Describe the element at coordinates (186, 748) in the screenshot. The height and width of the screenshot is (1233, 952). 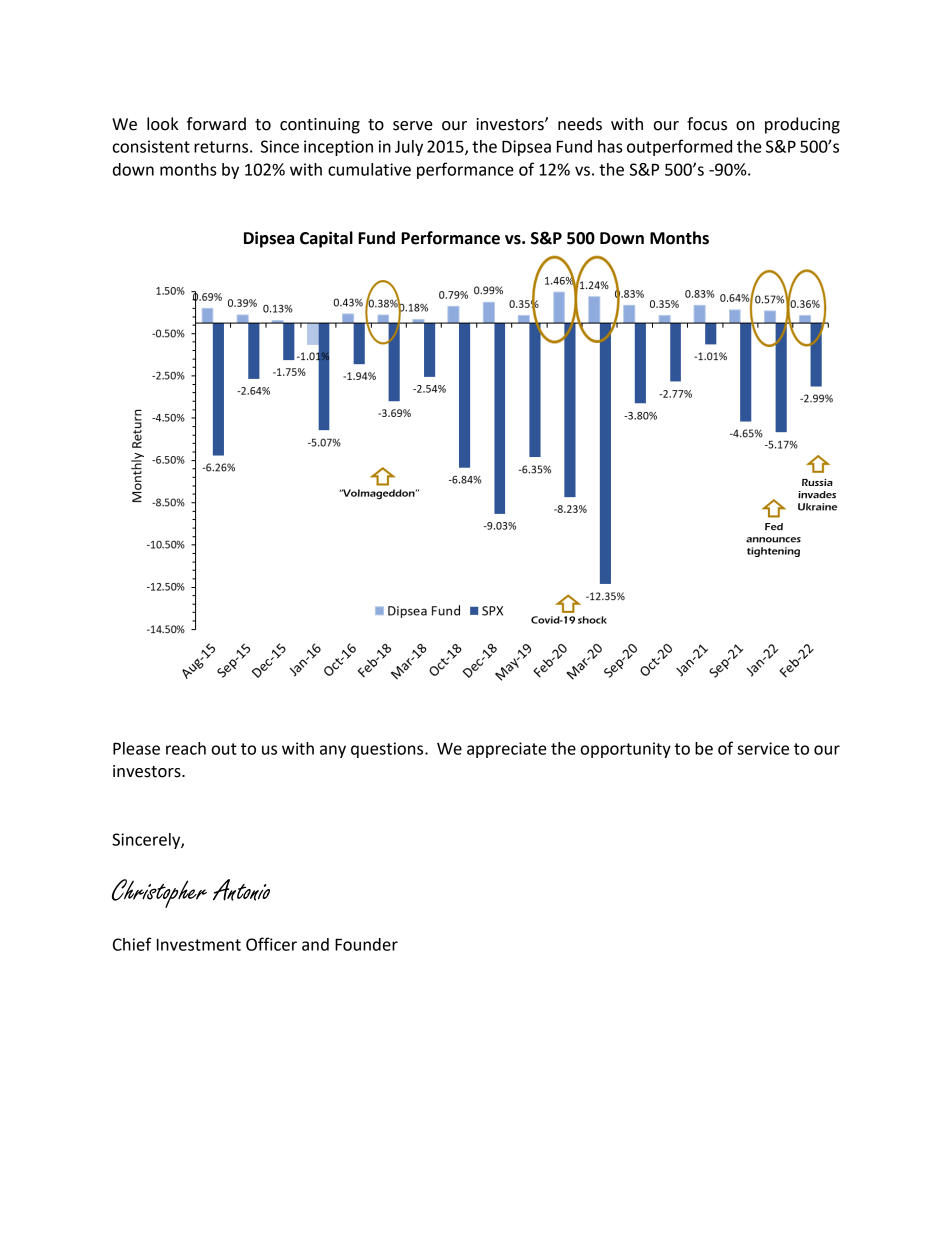
I see `reach` at that location.
